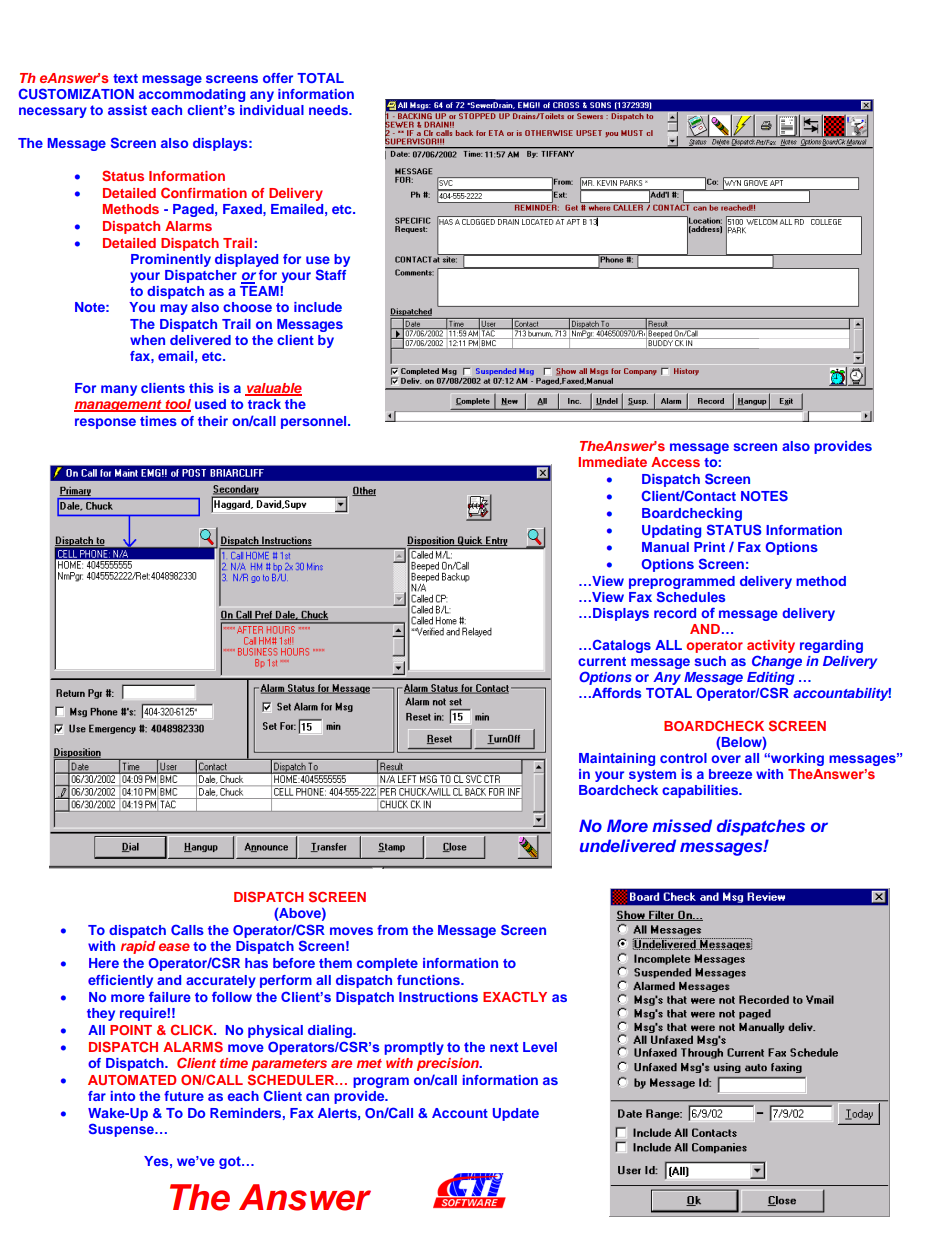 Image resolution: width=952 pixels, height=1233 pixels. What do you see at coordinates (105, 423) in the screenshot?
I see `response` at bounding box center [105, 423].
